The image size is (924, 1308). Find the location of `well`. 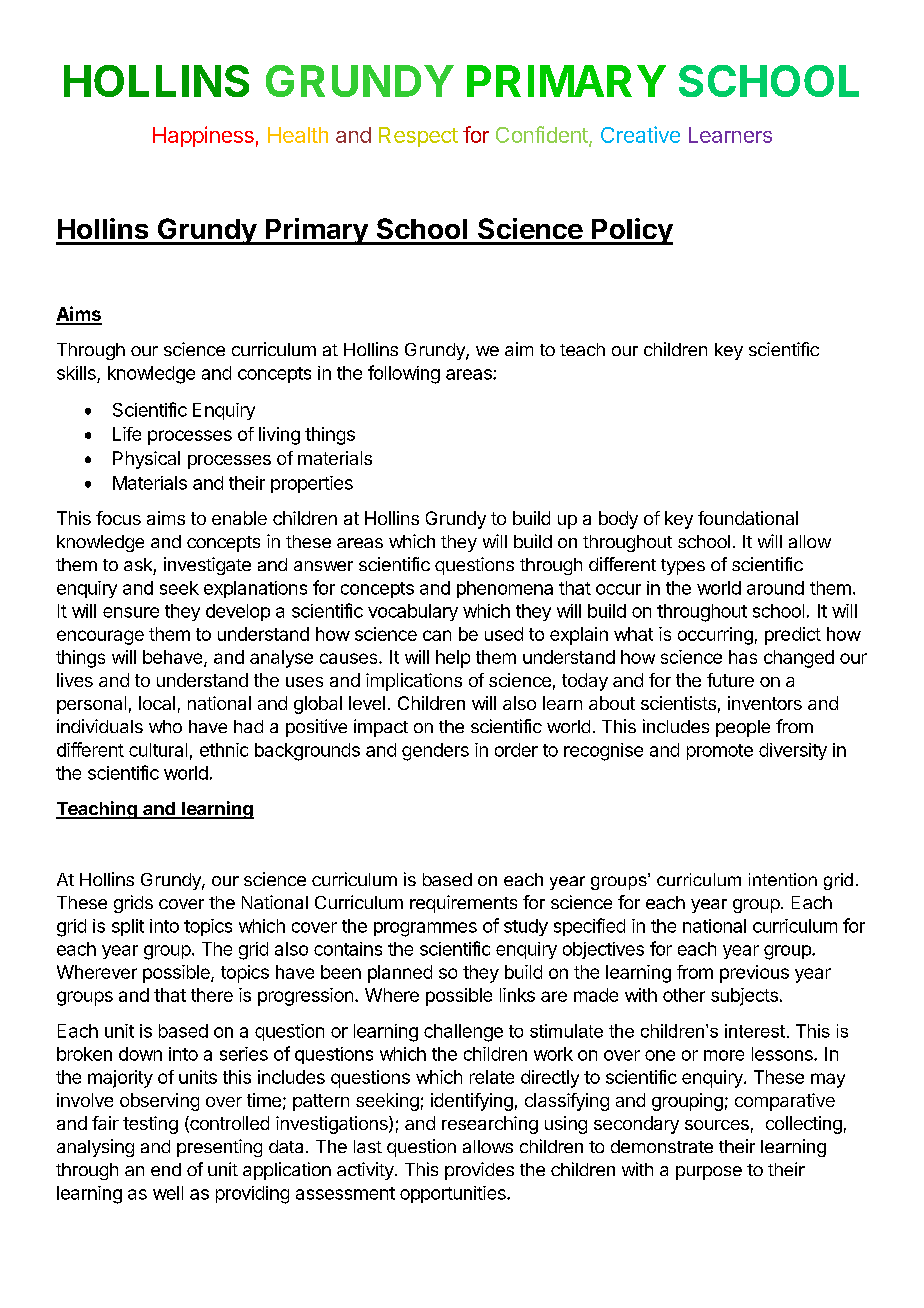

well is located at coordinates (168, 1193).
